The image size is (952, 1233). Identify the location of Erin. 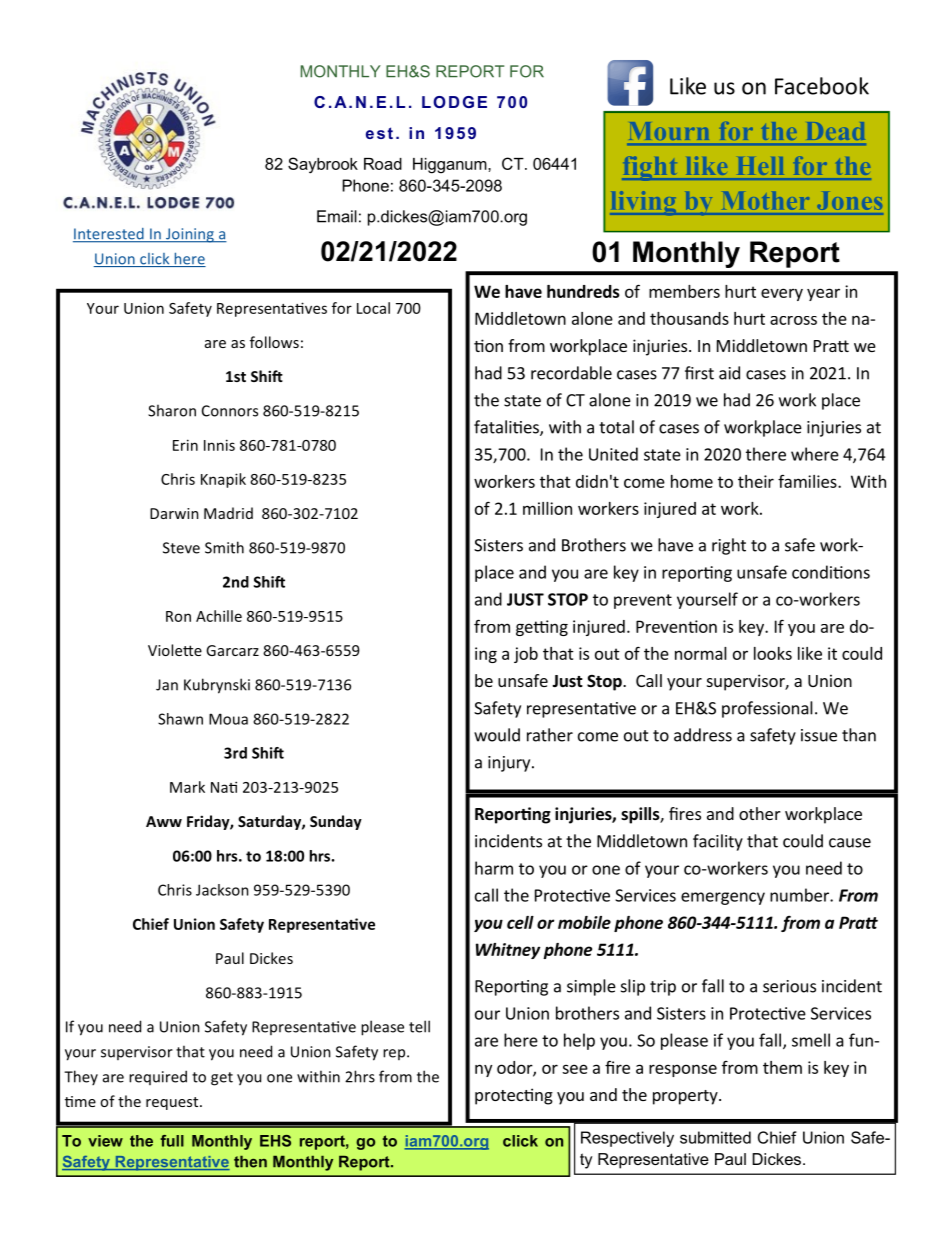
(185, 445).
